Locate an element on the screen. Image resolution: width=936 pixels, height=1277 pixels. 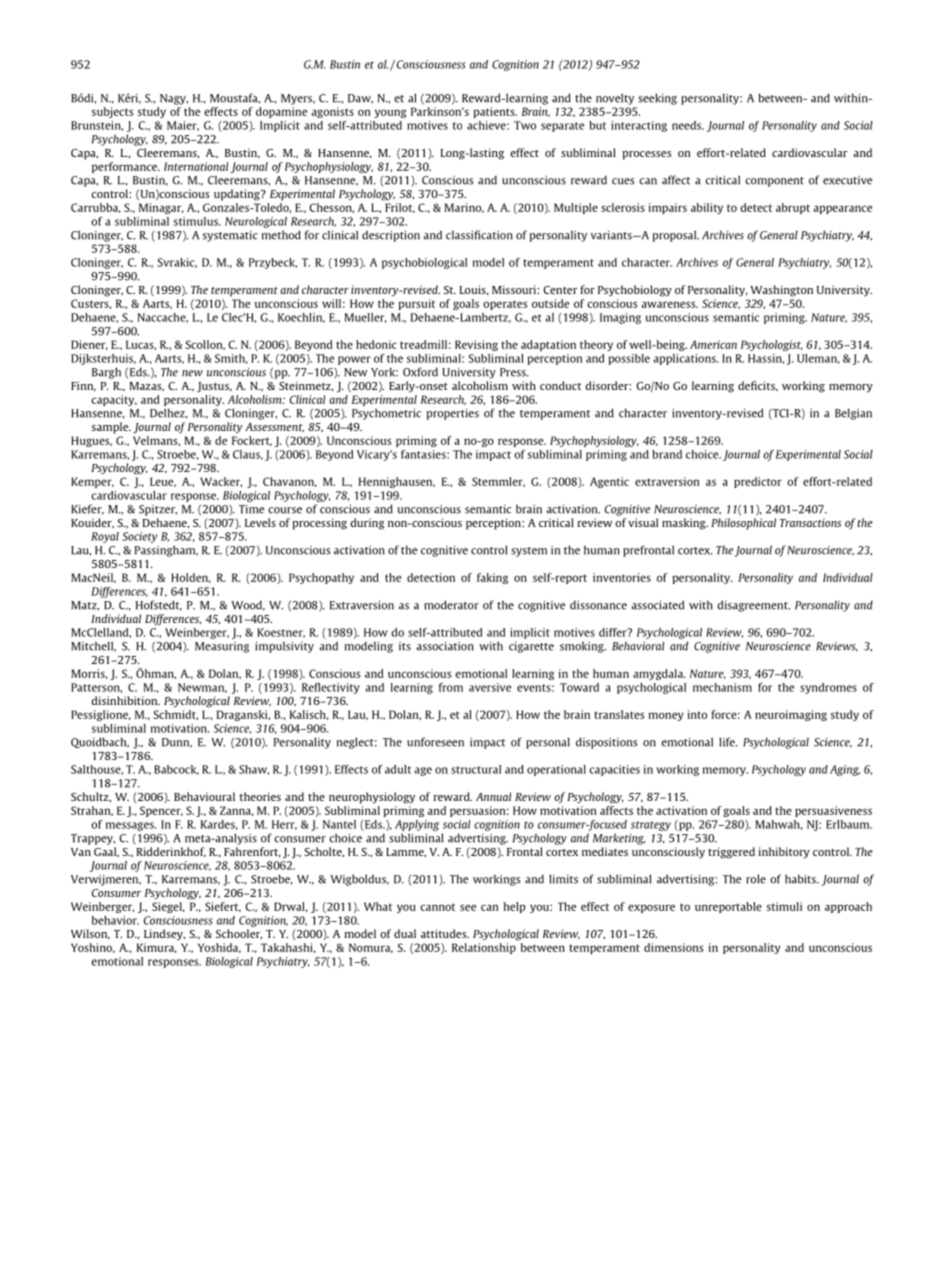
International is located at coordinates (196, 166).
